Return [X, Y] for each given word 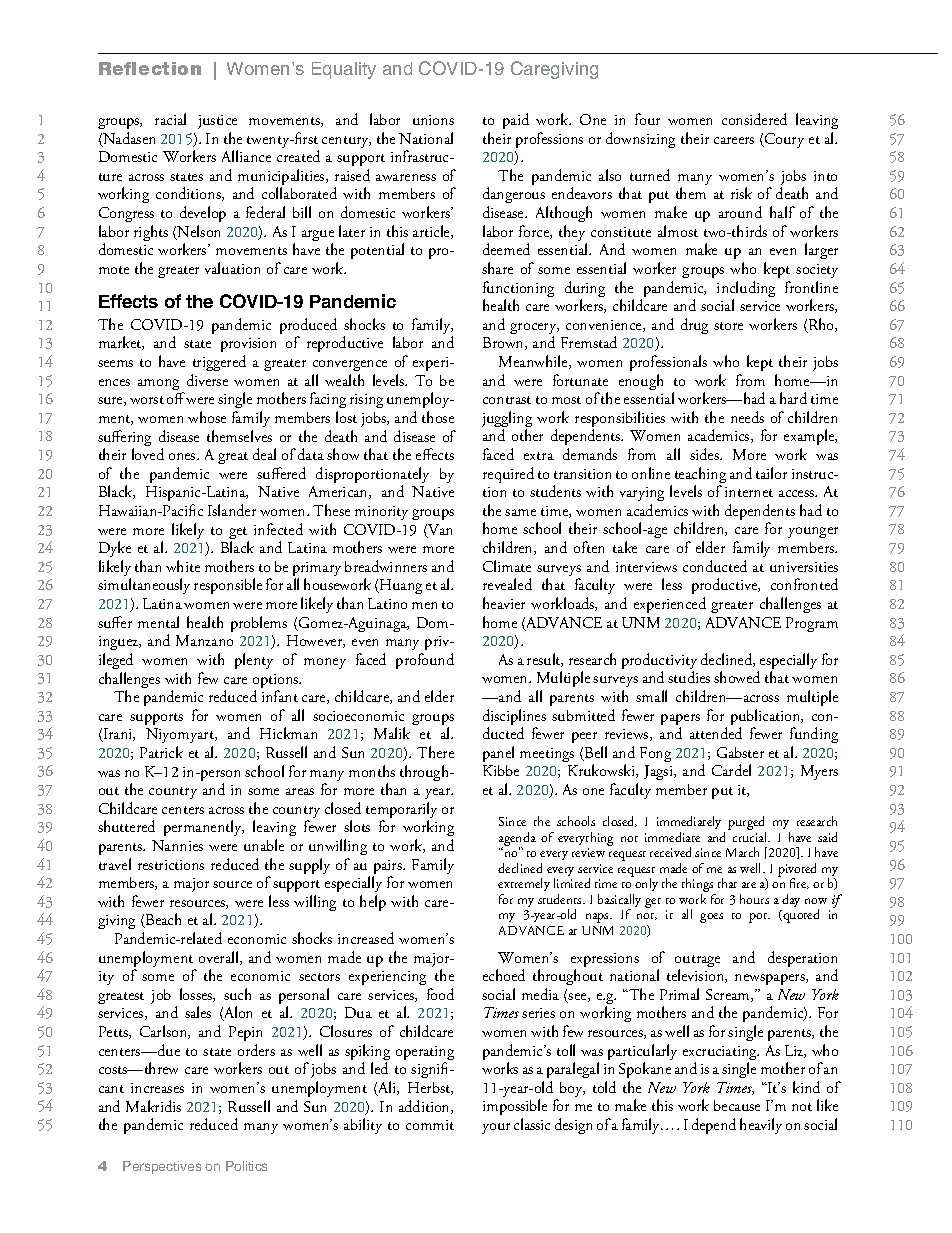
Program [812, 624]
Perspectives [162, 1167]
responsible [228, 586]
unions [433, 120]
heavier [504, 603]
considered [754, 119]
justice [217, 122]
